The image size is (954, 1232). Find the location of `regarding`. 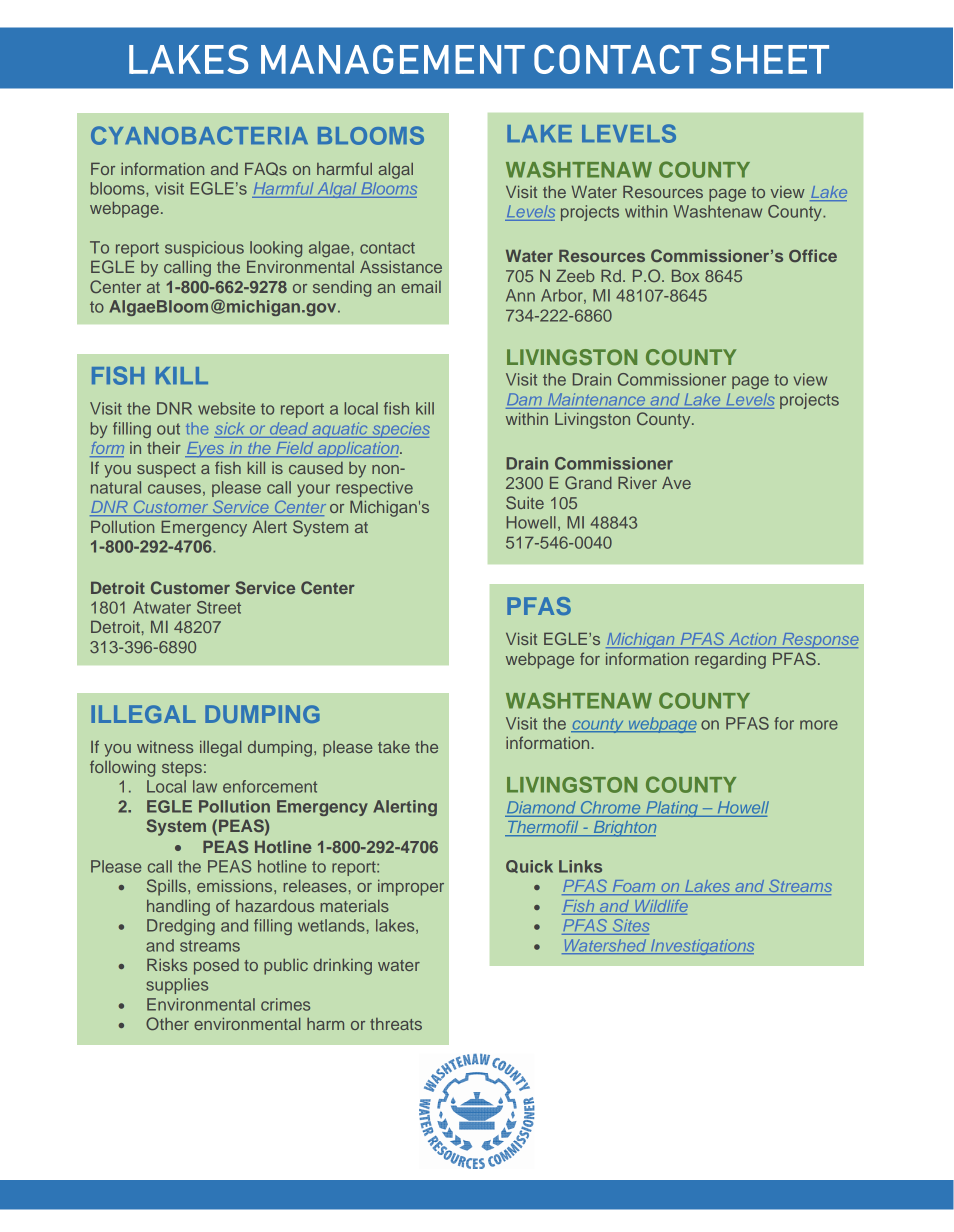

regarding is located at coordinates (730, 661).
